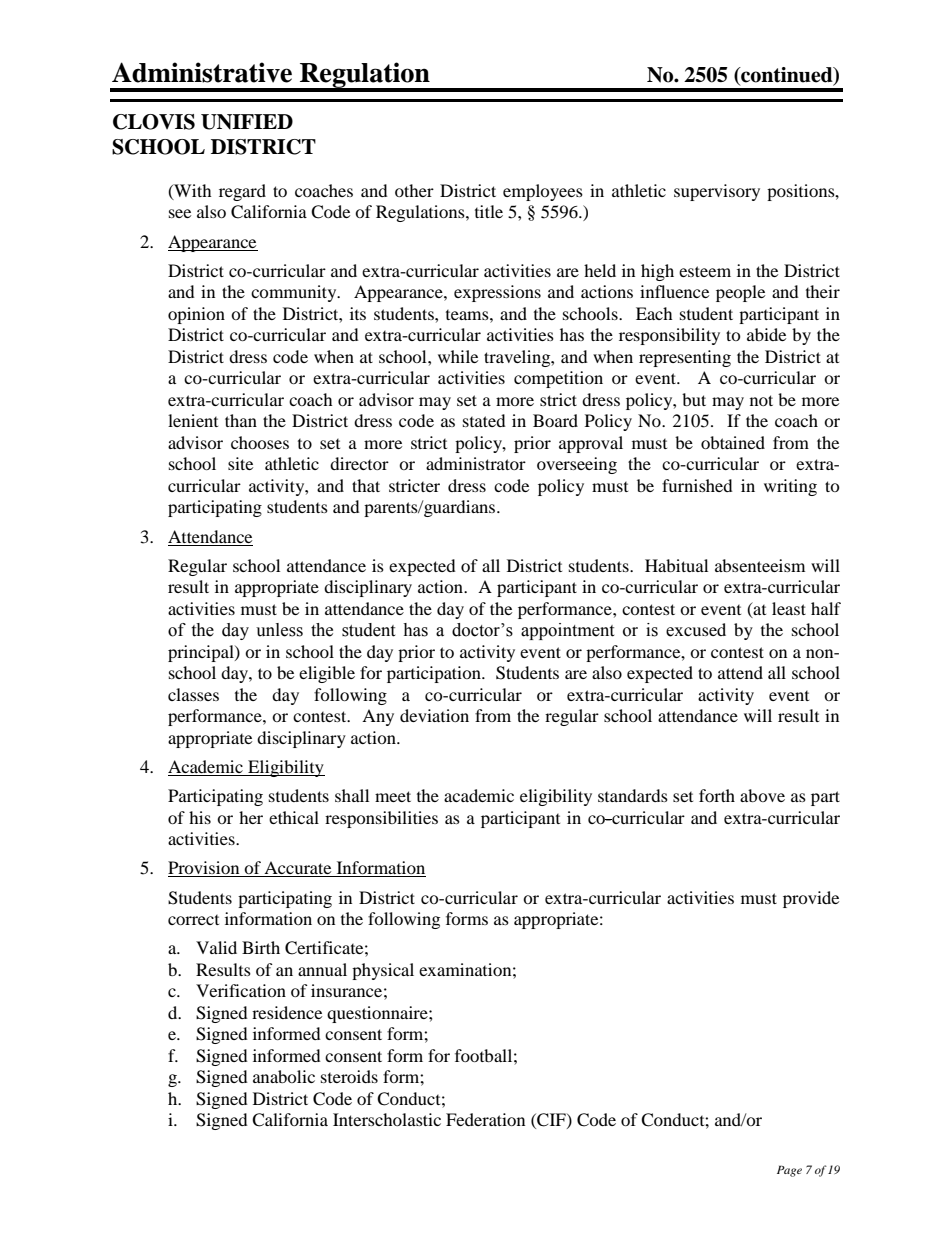 The image size is (952, 1233). I want to click on supervisory, so click(717, 192).
